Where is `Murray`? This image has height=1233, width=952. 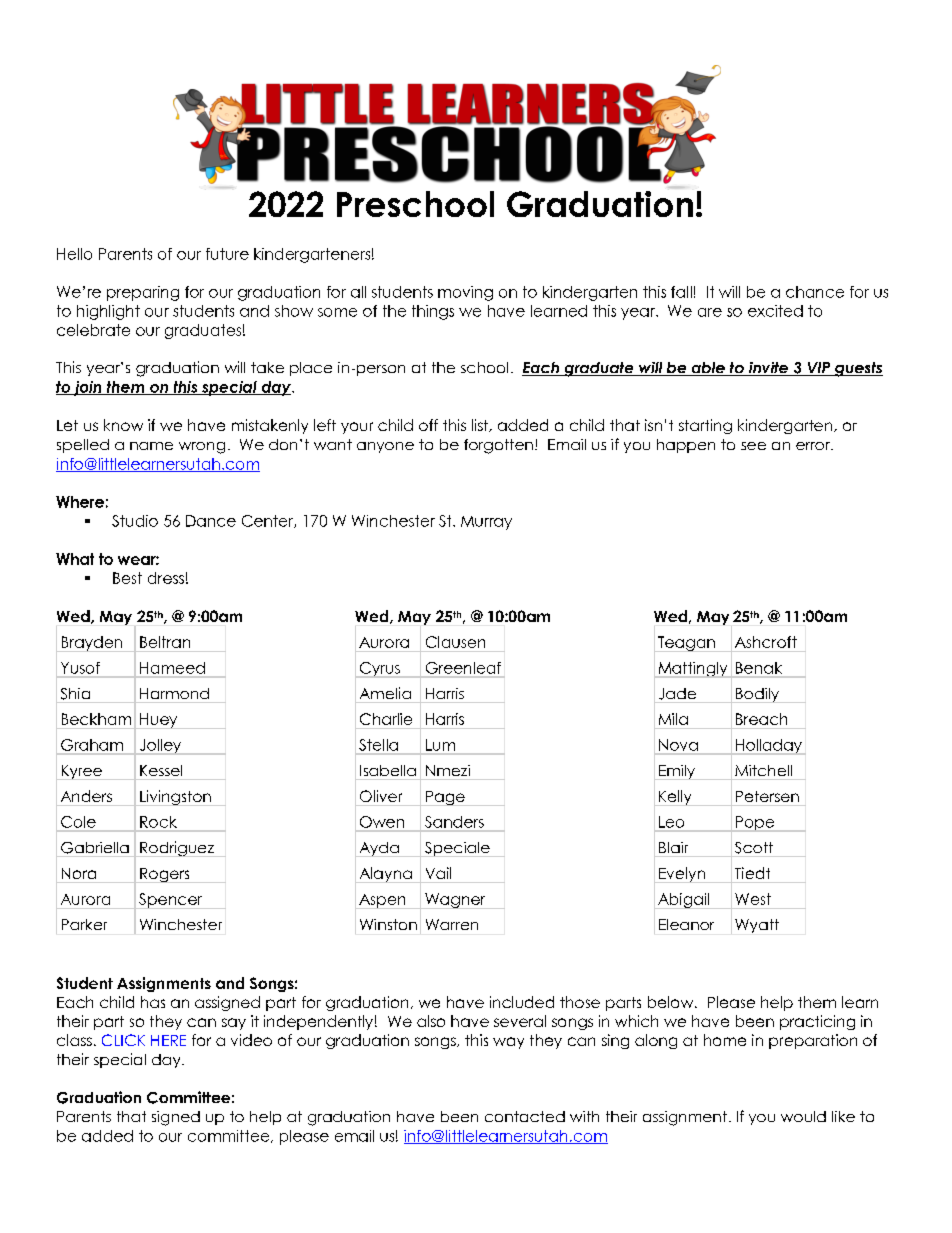 Murray is located at coordinates (486, 523).
